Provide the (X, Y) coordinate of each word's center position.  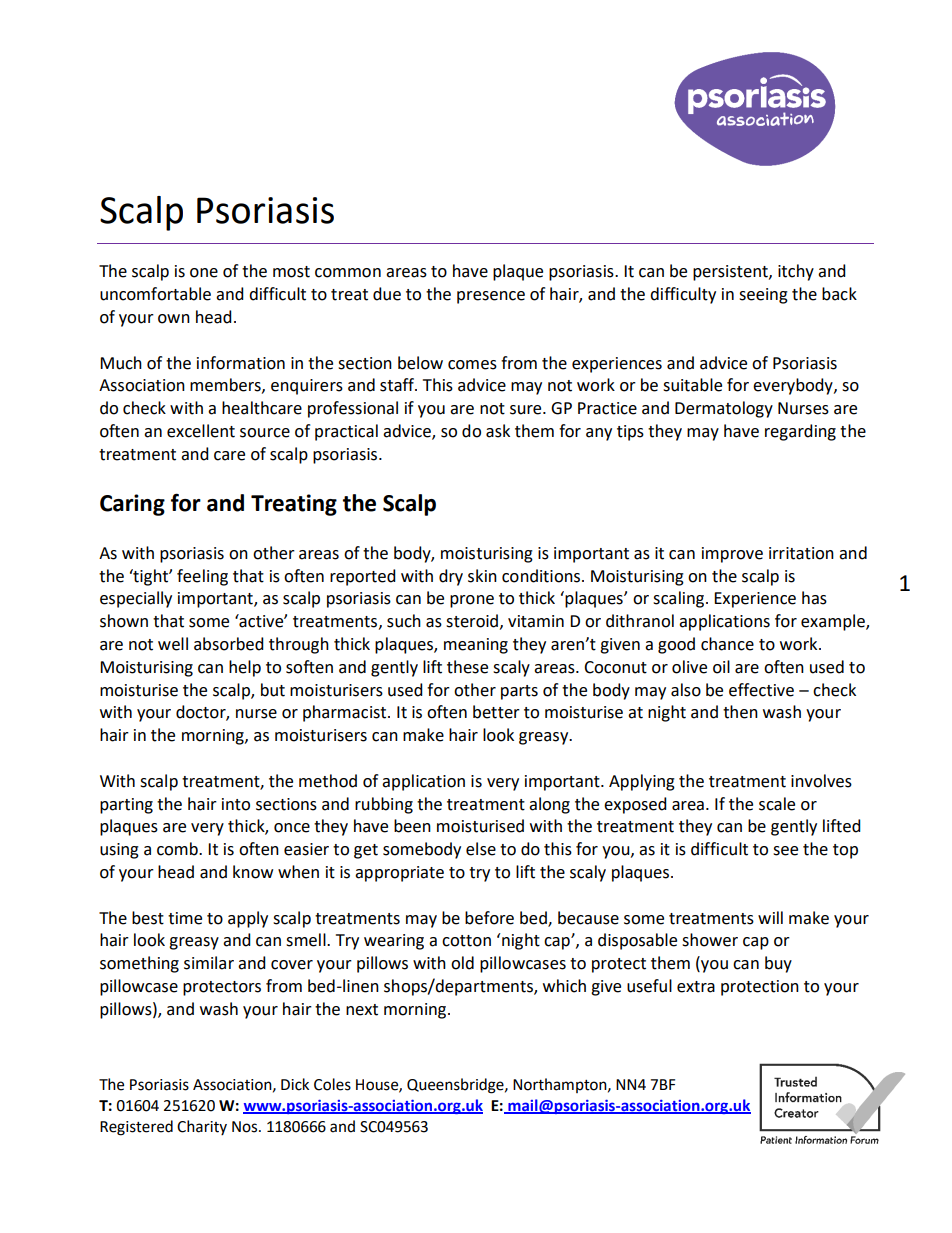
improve (732, 555)
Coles (332, 1084)
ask (498, 431)
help (245, 668)
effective (761, 690)
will (770, 917)
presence (491, 297)
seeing (763, 296)
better (496, 712)
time (185, 918)
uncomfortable (155, 294)
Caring (132, 505)
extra (696, 987)
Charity (202, 1127)
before (489, 918)
